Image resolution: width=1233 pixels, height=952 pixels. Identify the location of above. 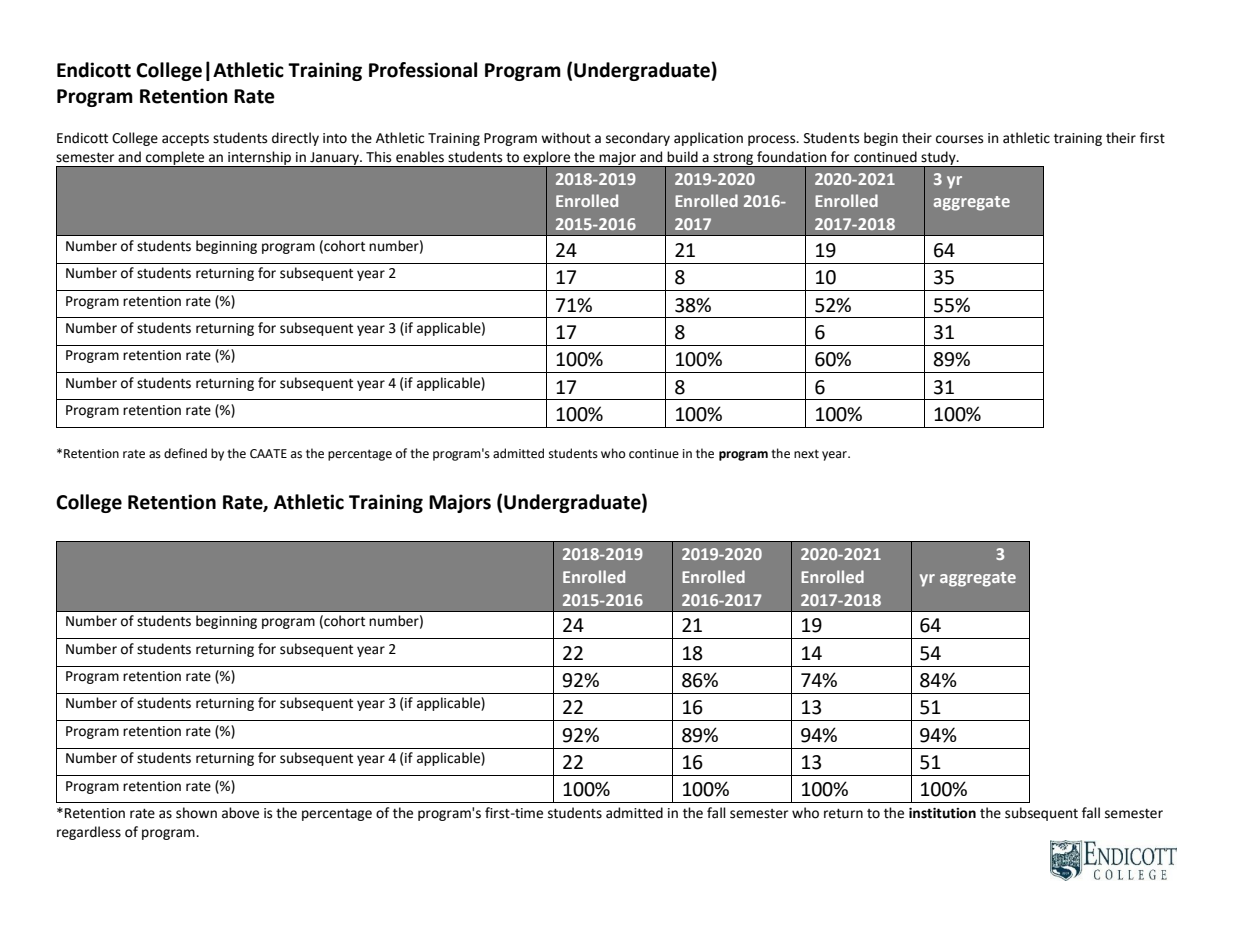
(240, 813).
